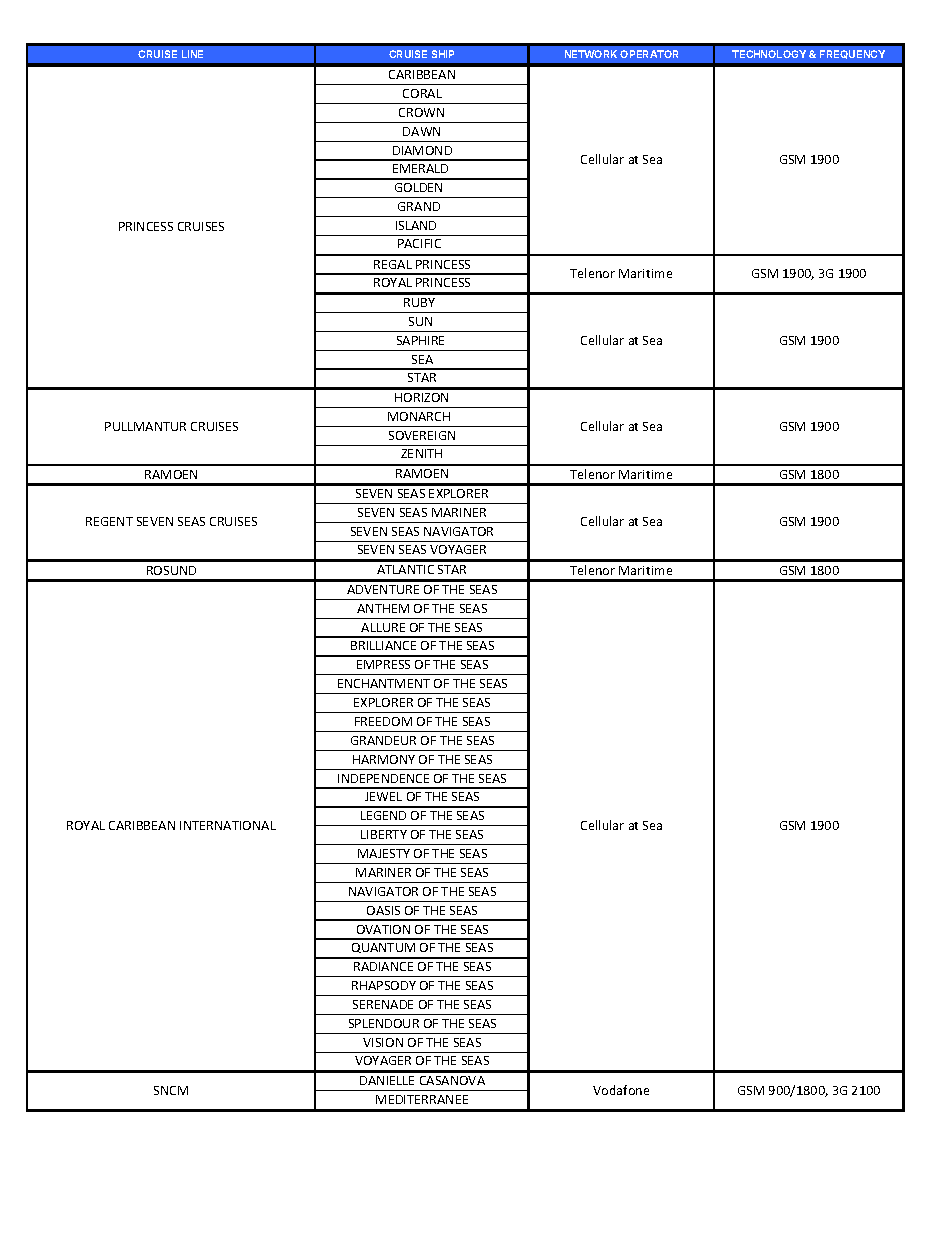 The image size is (952, 1233). What do you see at coordinates (383, 1042) in the image?
I see `VISION` at bounding box center [383, 1042].
